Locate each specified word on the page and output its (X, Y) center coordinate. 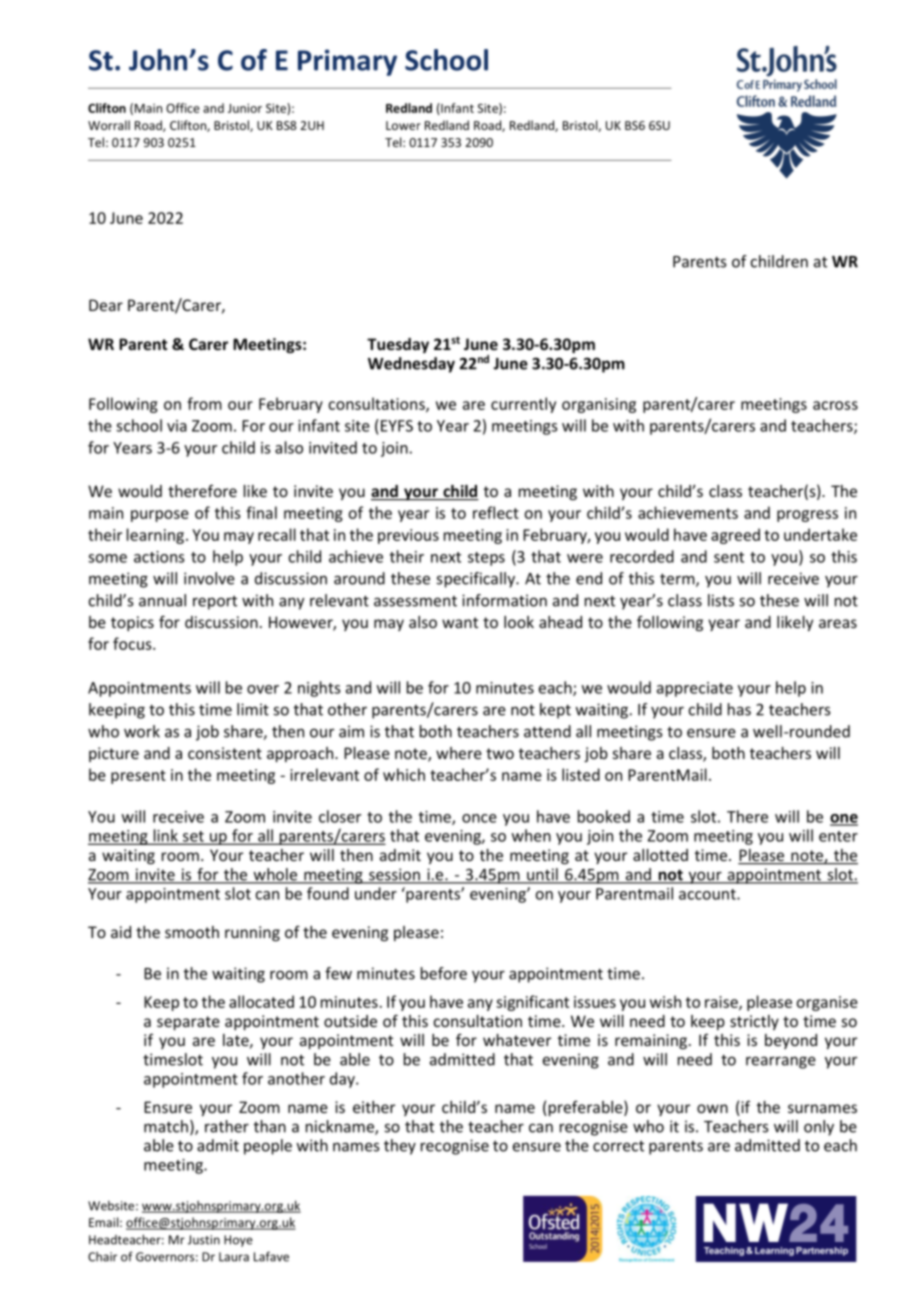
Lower (403, 125)
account (708, 894)
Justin (204, 1240)
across (835, 405)
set (193, 837)
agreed (735, 536)
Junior (245, 108)
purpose (160, 516)
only (819, 1128)
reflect (496, 512)
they (400, 1147)
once (479, 818)
